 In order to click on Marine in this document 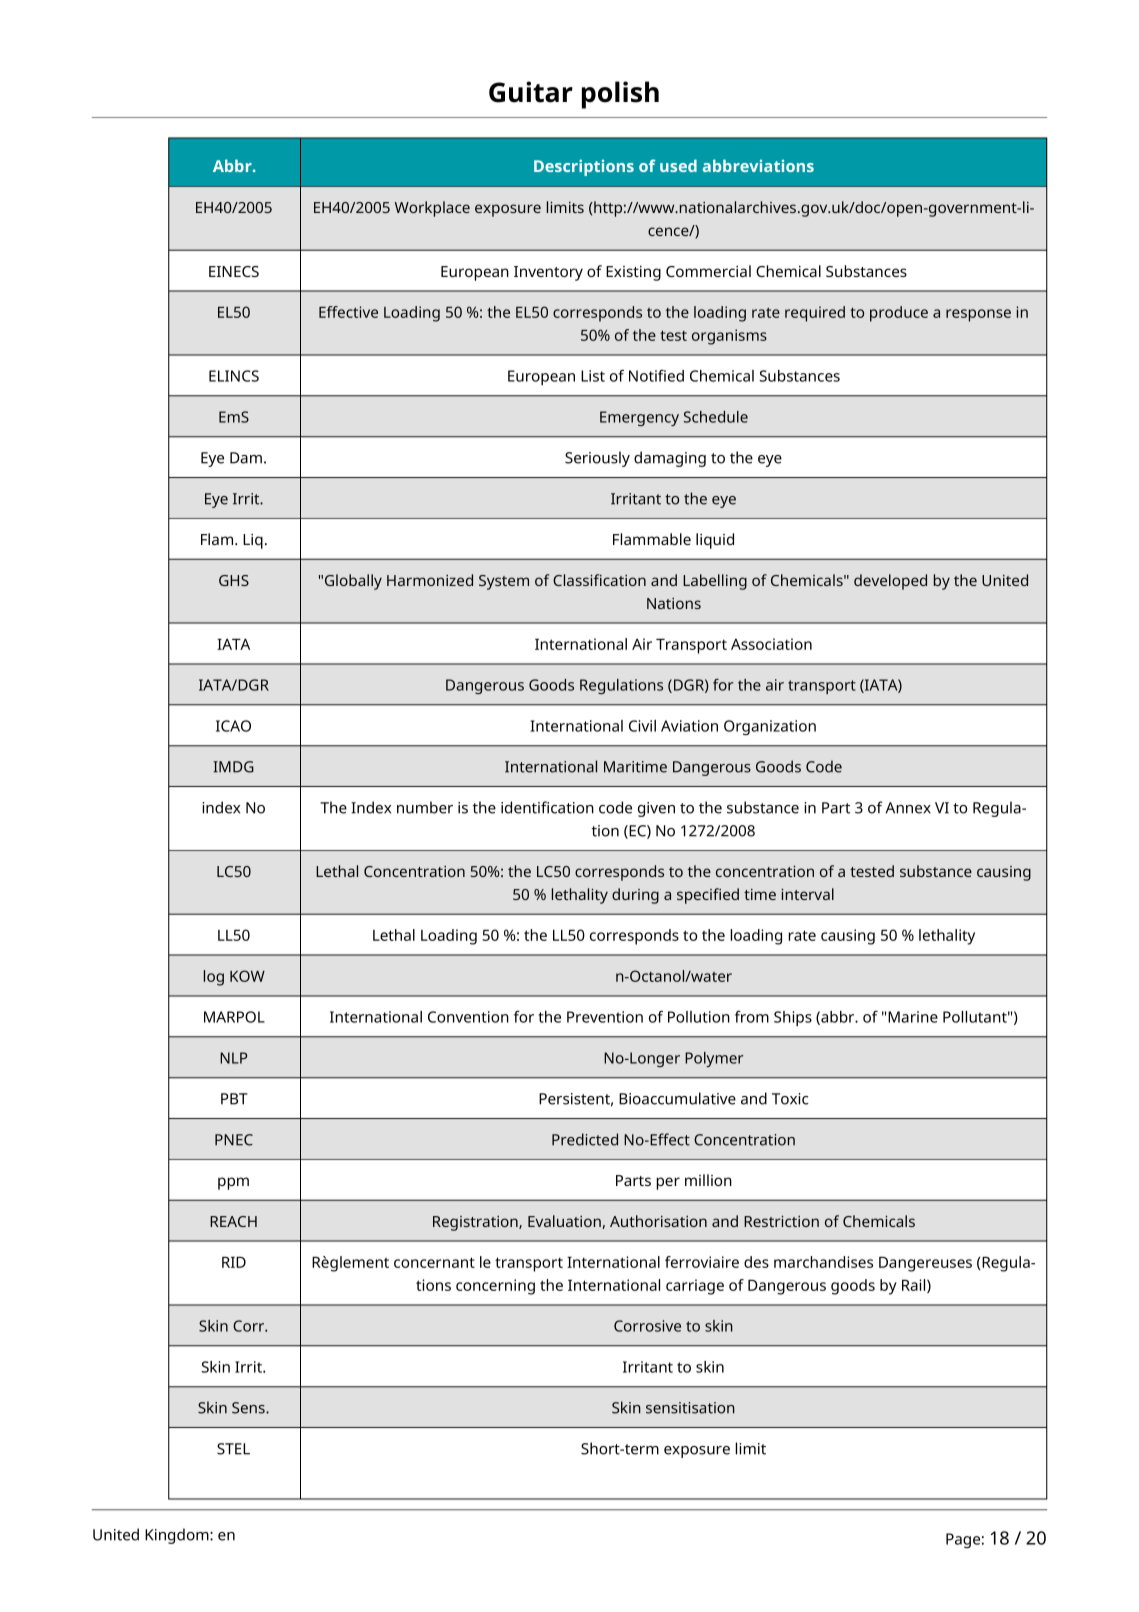, I will do `click(913, 1017)`.
